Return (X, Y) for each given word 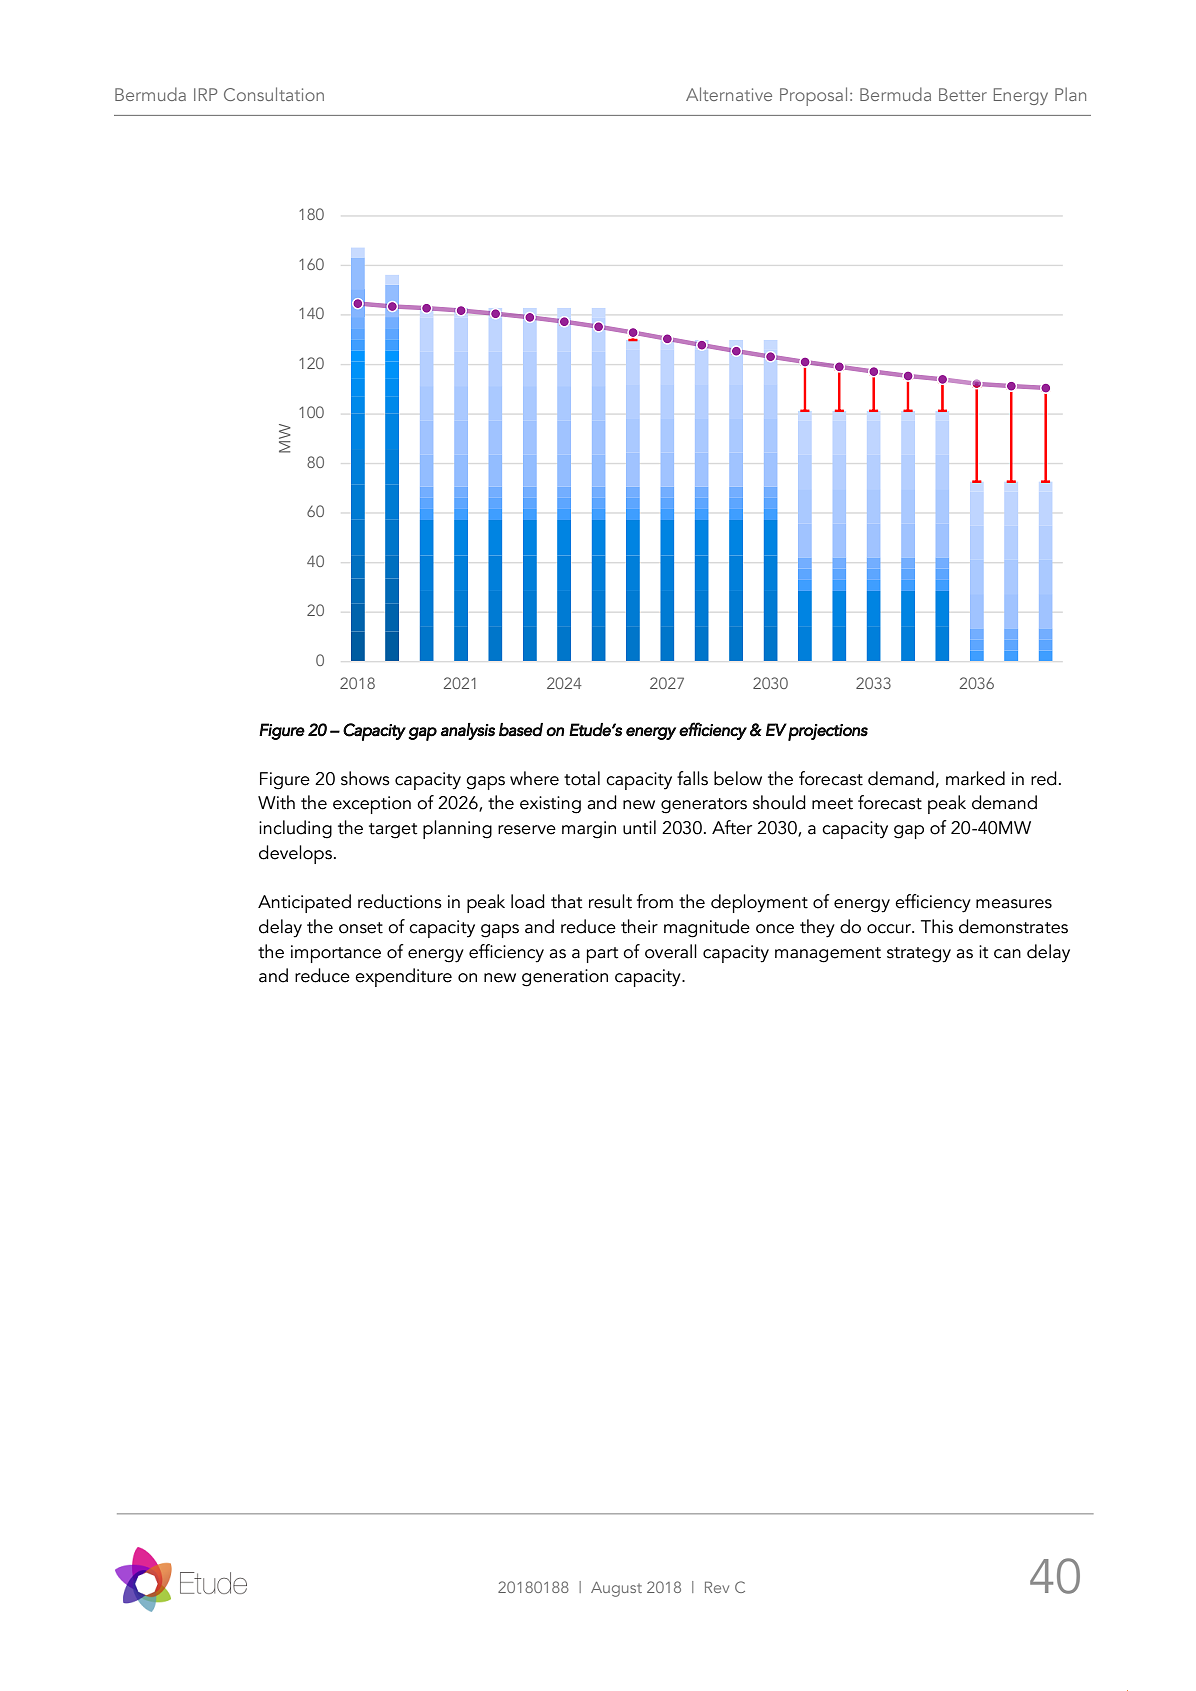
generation (565, 978)
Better (963, 94)
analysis (468, 731)
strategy (919, 955)
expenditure (403, 977)
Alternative (729, 94)
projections (828, 732)
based (521, 730)
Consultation (274, 94)
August (616, 1589)
